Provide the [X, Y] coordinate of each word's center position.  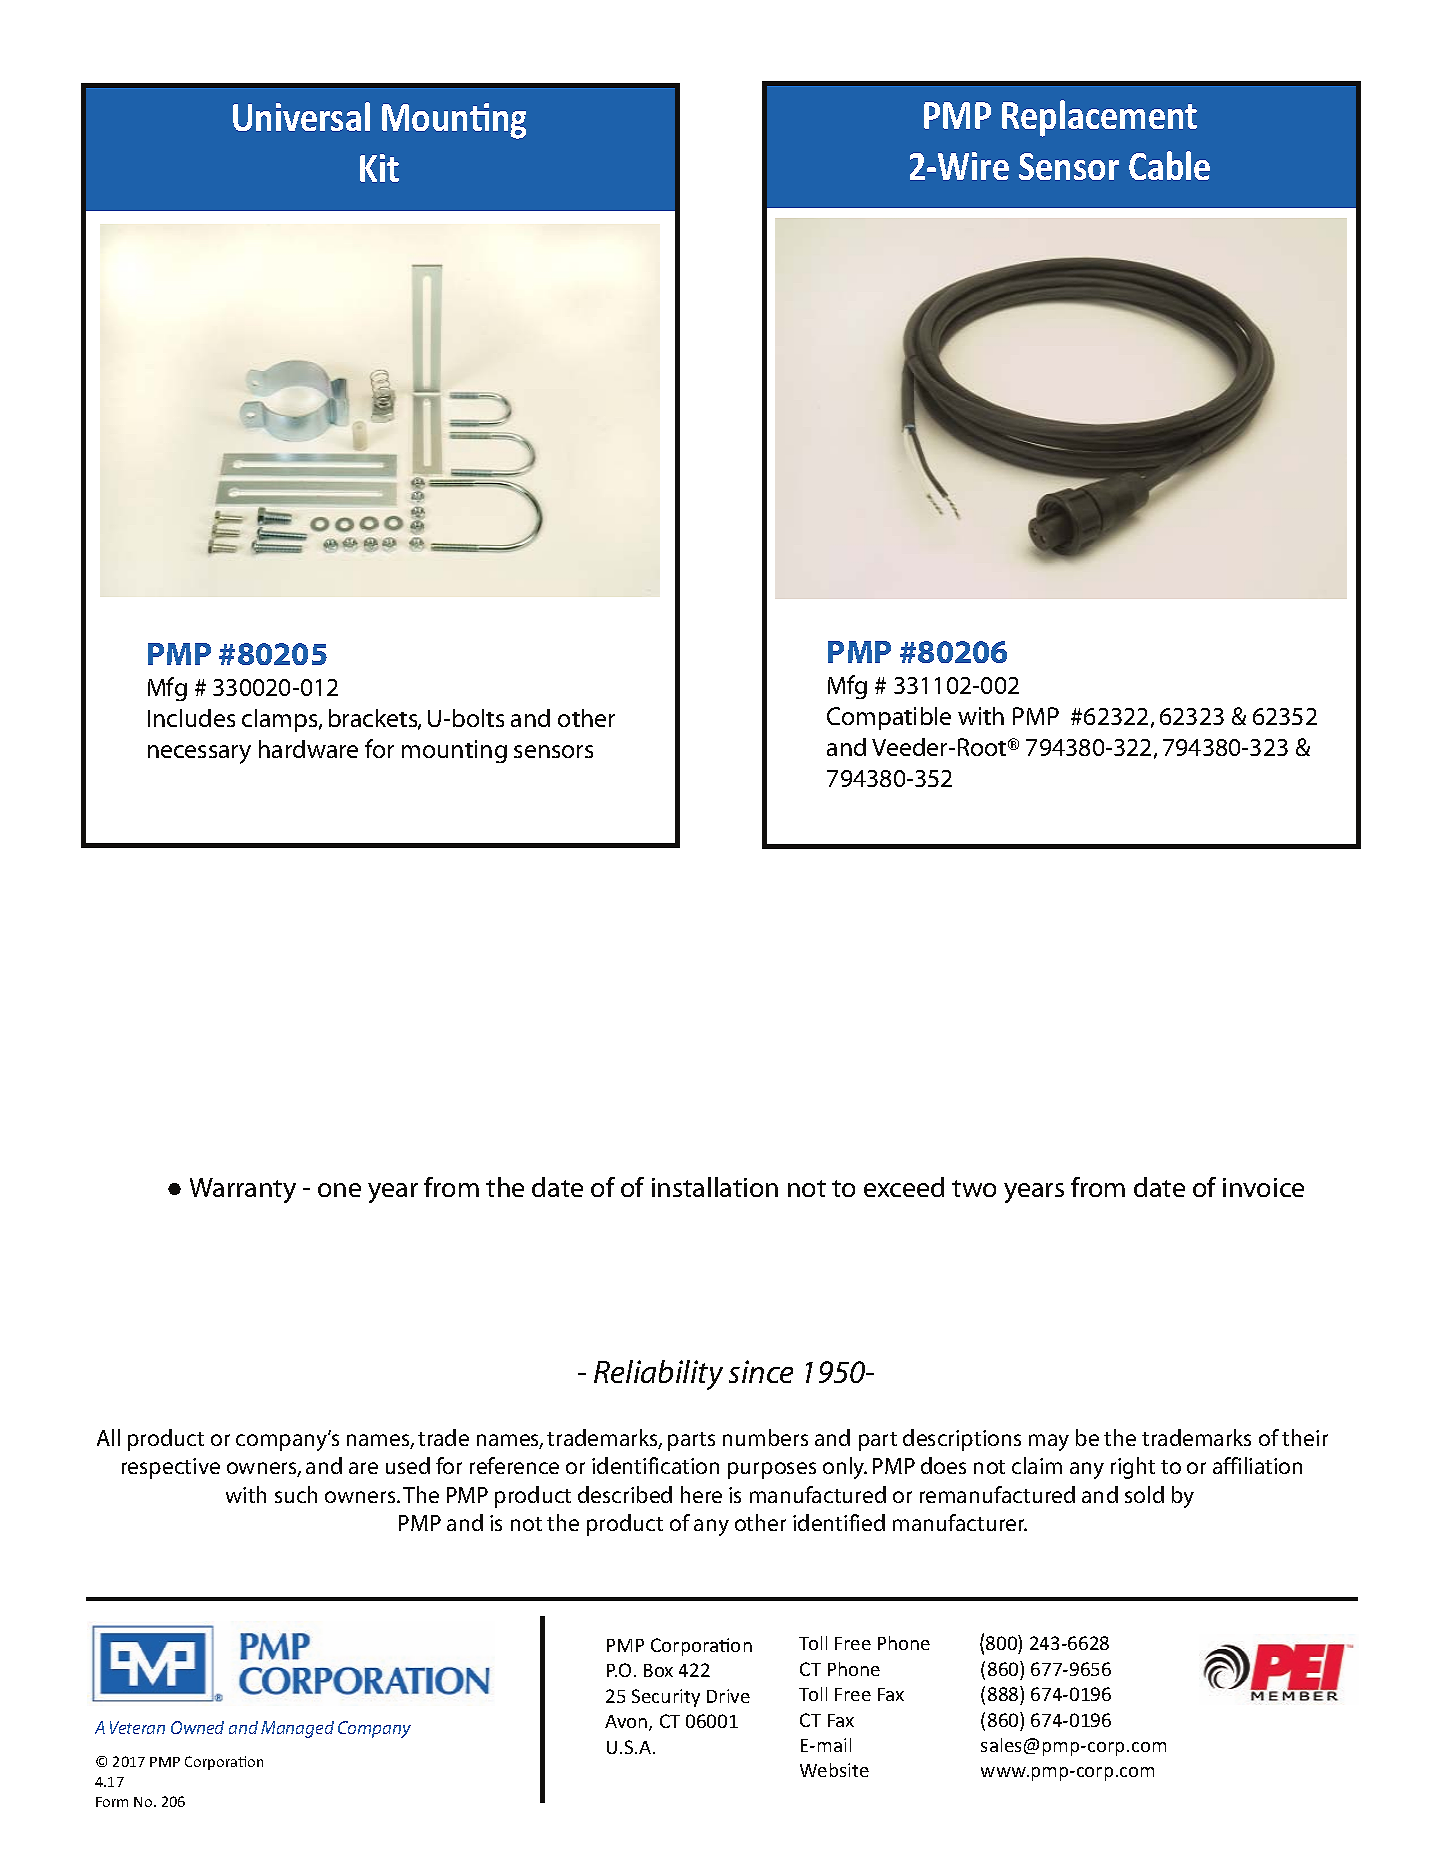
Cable [1169, 165]
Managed [297, 1729]
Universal [301, 116]
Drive [728, 1696]
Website [834, 1770]
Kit [379, 168]
